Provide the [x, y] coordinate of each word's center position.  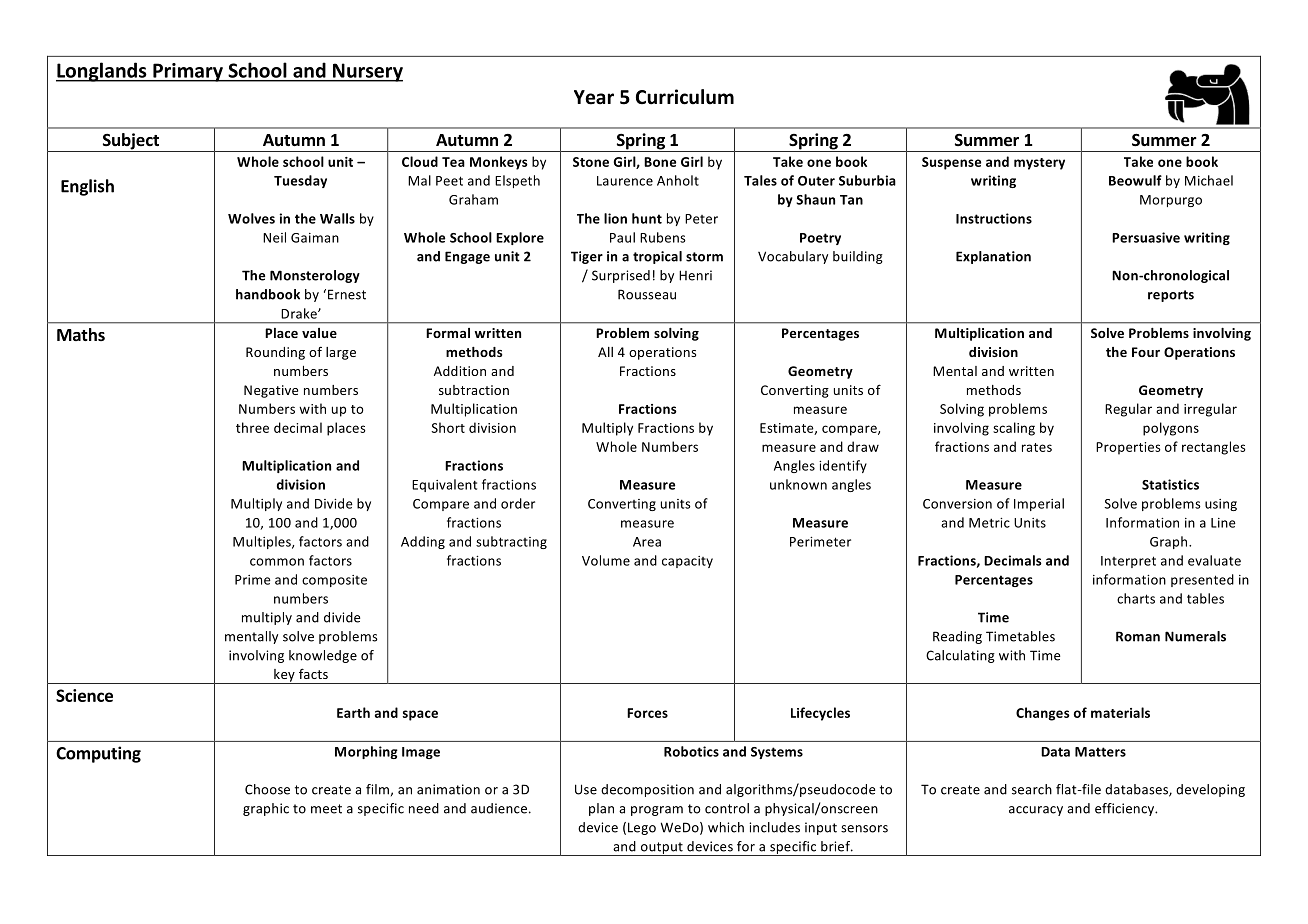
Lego [642, 828]
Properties [1128, 448]
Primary [188, 72]
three [252, 427]
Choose [267, 789]
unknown [798, 484]
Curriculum [685, 97]
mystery [1039, 164]
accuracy [1036, 811]
